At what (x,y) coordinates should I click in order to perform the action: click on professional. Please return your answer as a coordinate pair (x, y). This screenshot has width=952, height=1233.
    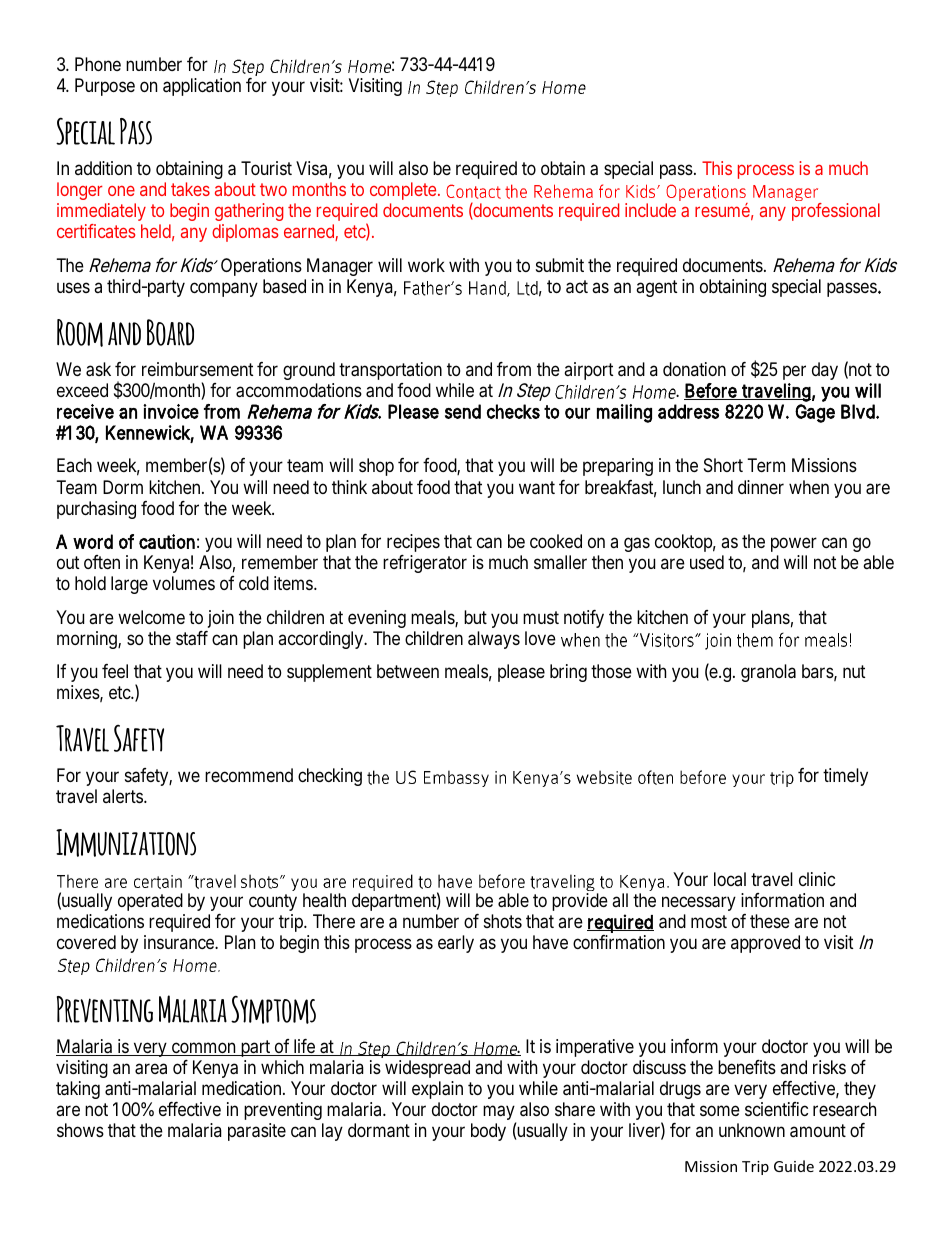
    Looking at the image, I should click on (836, 212).
